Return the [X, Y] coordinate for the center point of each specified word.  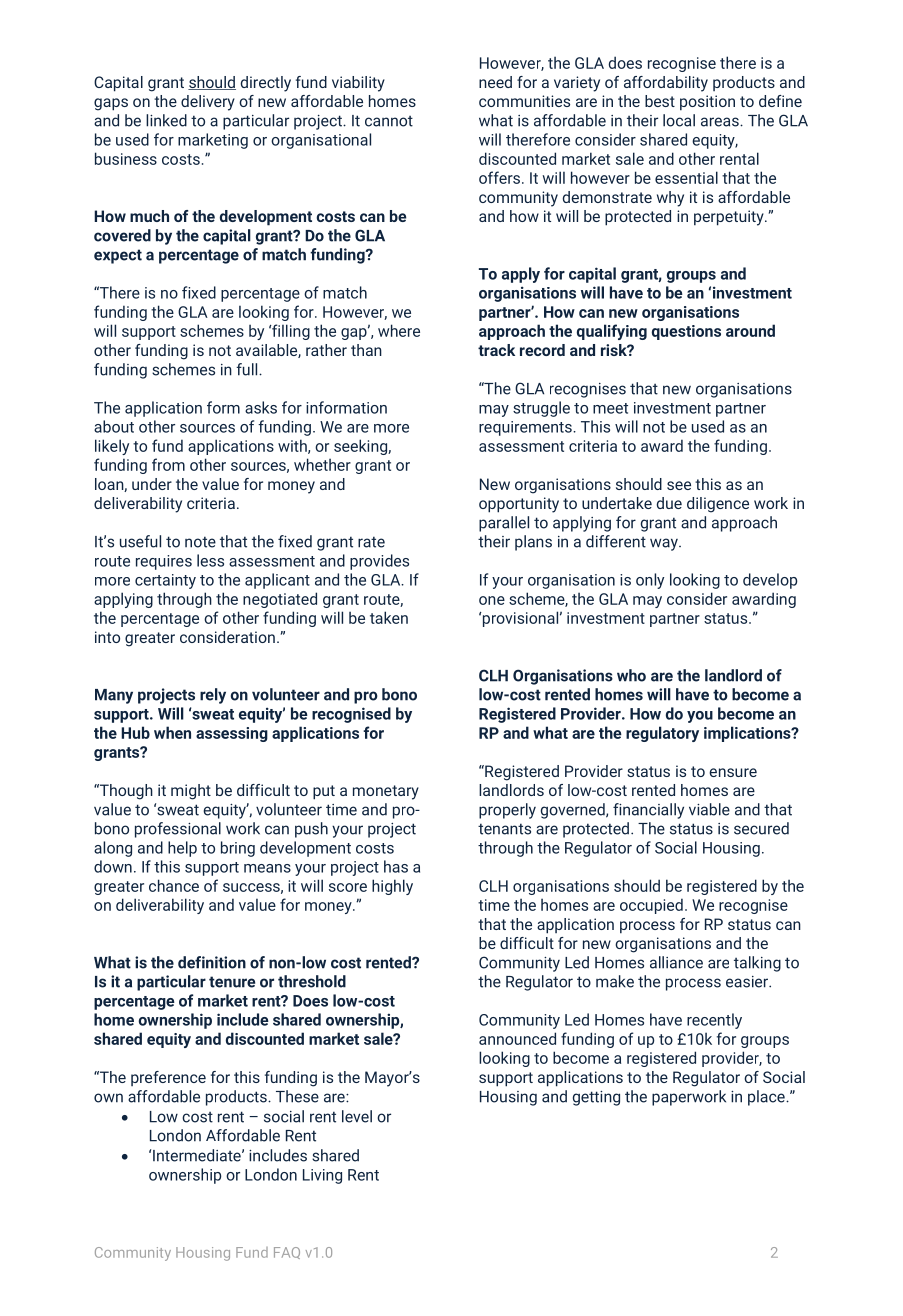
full [248, 369]
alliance [676, 962]
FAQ [287, 1253]
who [631, 675]
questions [686, 332]
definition [212, 962]
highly [392, 887]
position [707, 103]
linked [166, 120]
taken [389, 617]
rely [213, 696]
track [496, 350]
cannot [389, 121]
